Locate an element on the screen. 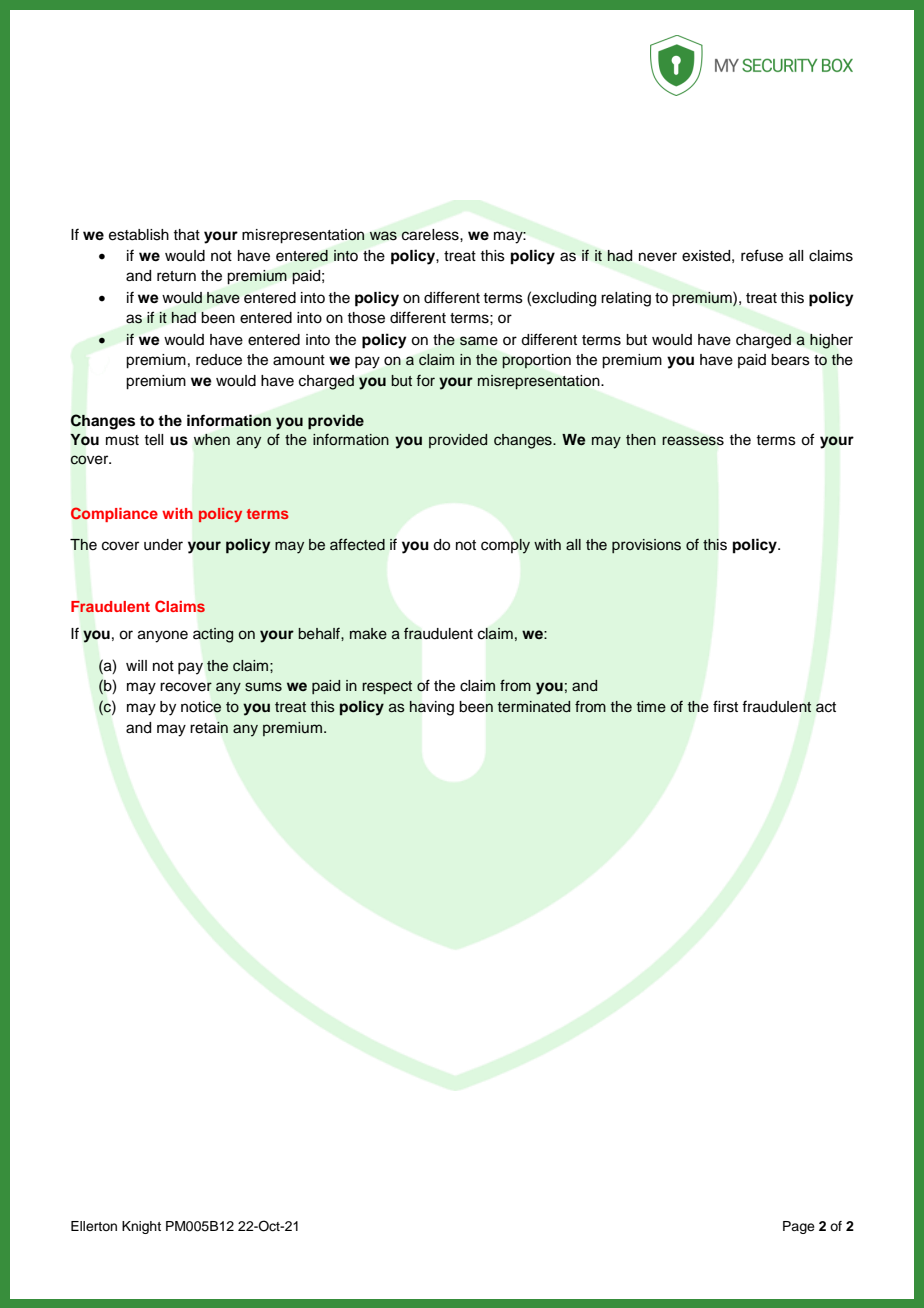  first is located at coordinates (725, 706).
